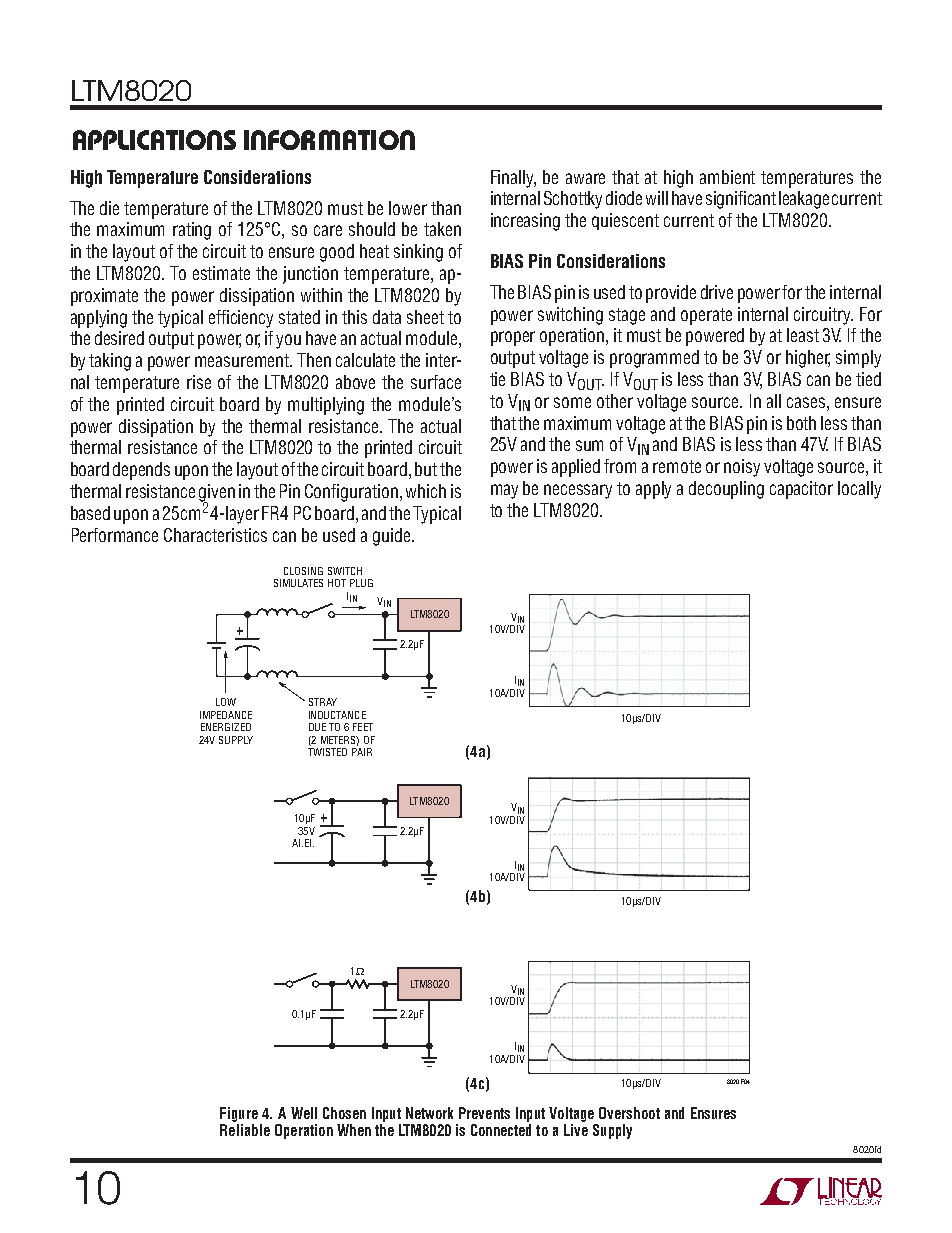  Describe the element at coordinates (727, 177) in the screenshot. I see `ambient` at that location.
